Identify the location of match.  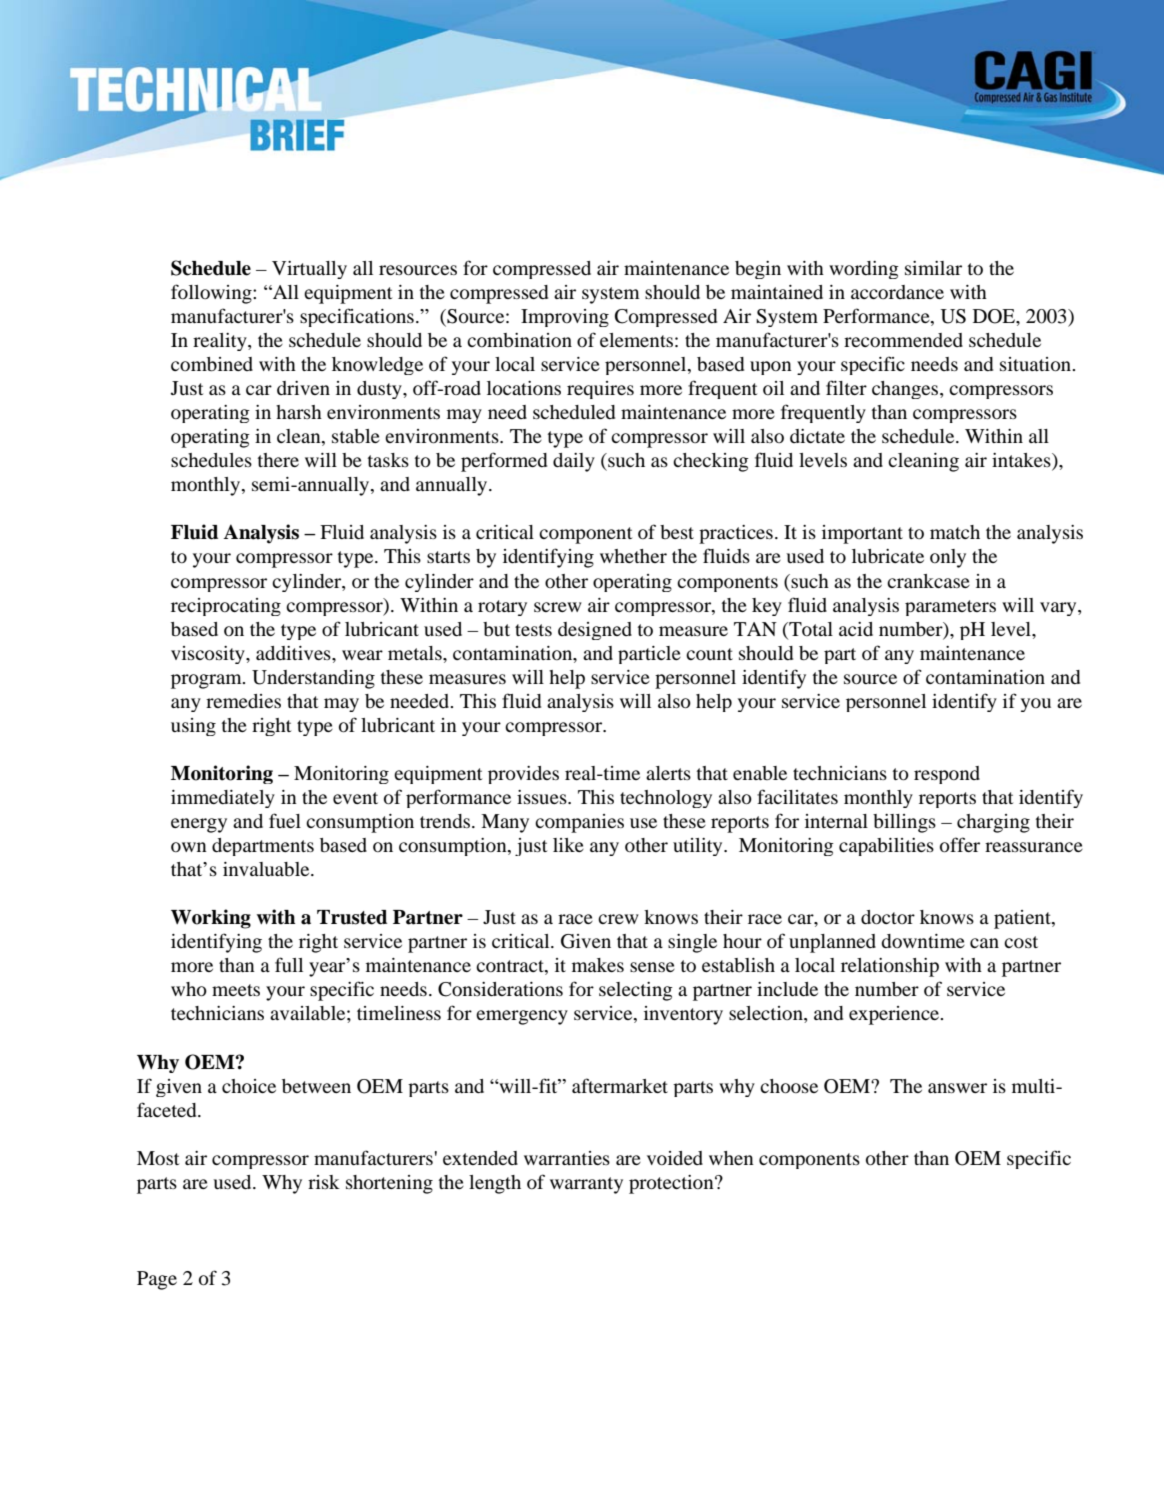
(955, 532).
